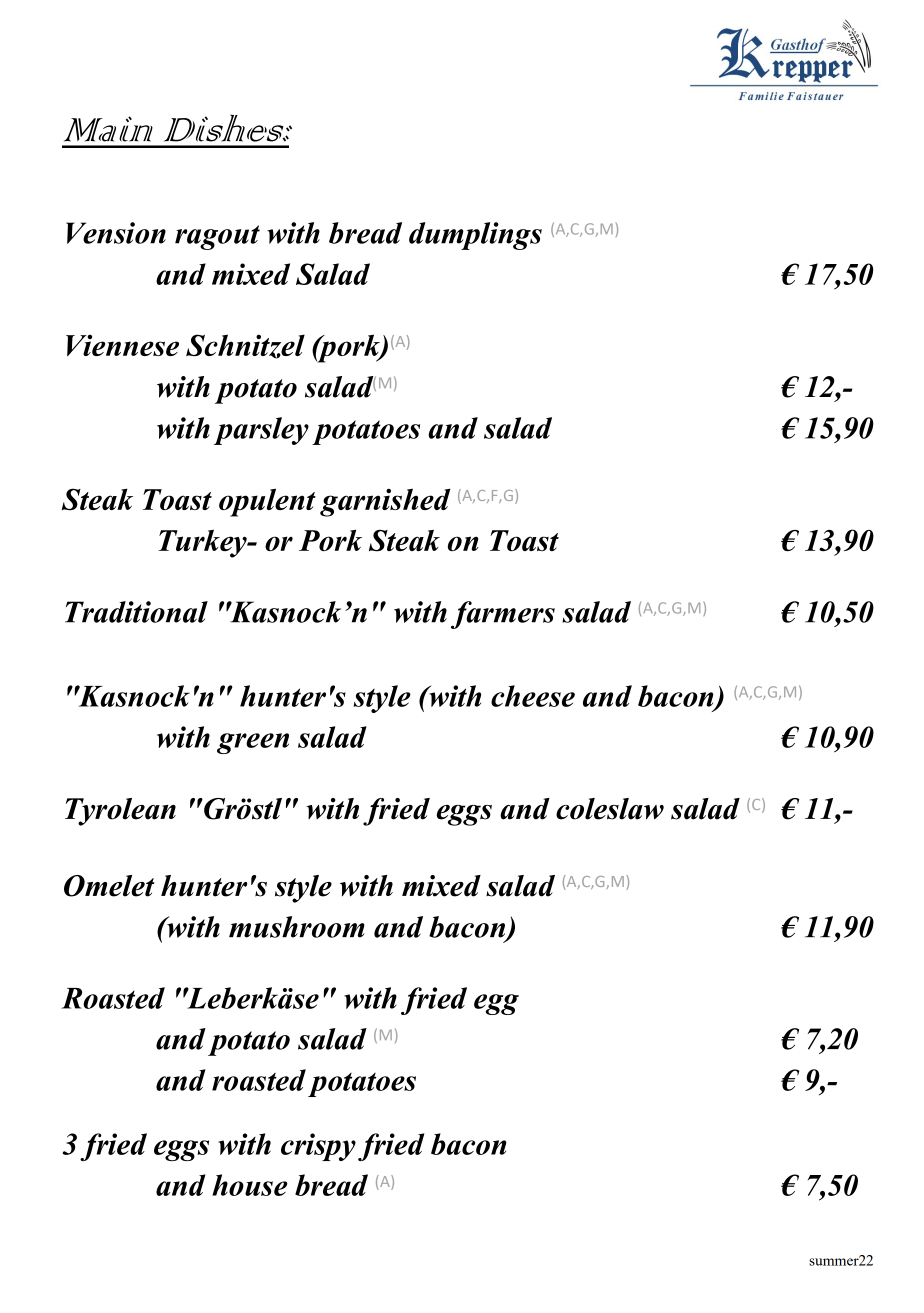 Image resolution: width=924 pixels, height=1313 pixels. What do you see at coordinates (385, 502) in the page?
I see `garnished` at bounding box center [385, 502].
